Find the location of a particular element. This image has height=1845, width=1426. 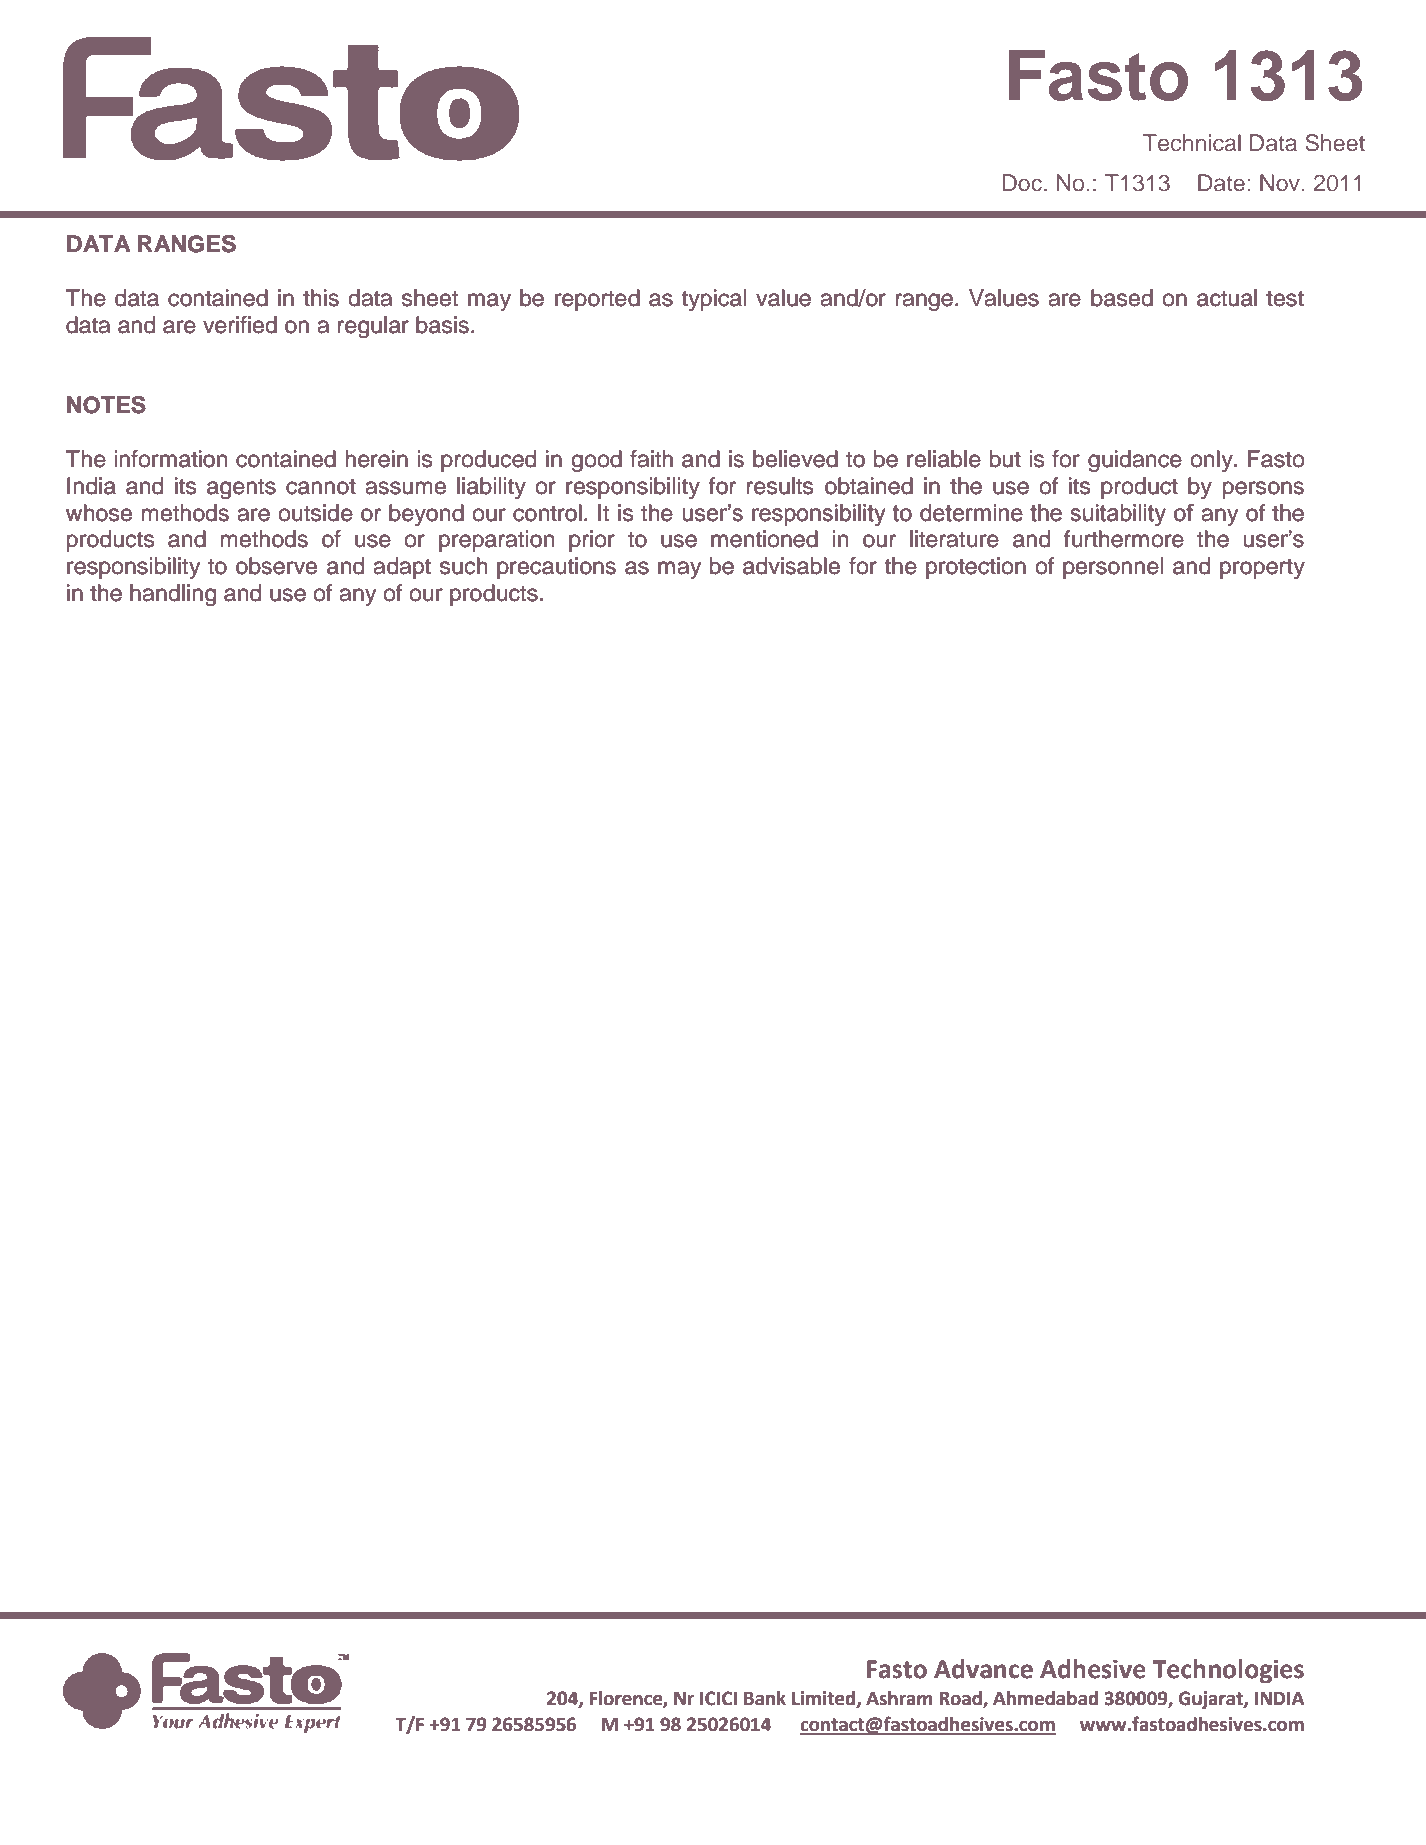

Technologies is located at coordinates (1228, 1671).
